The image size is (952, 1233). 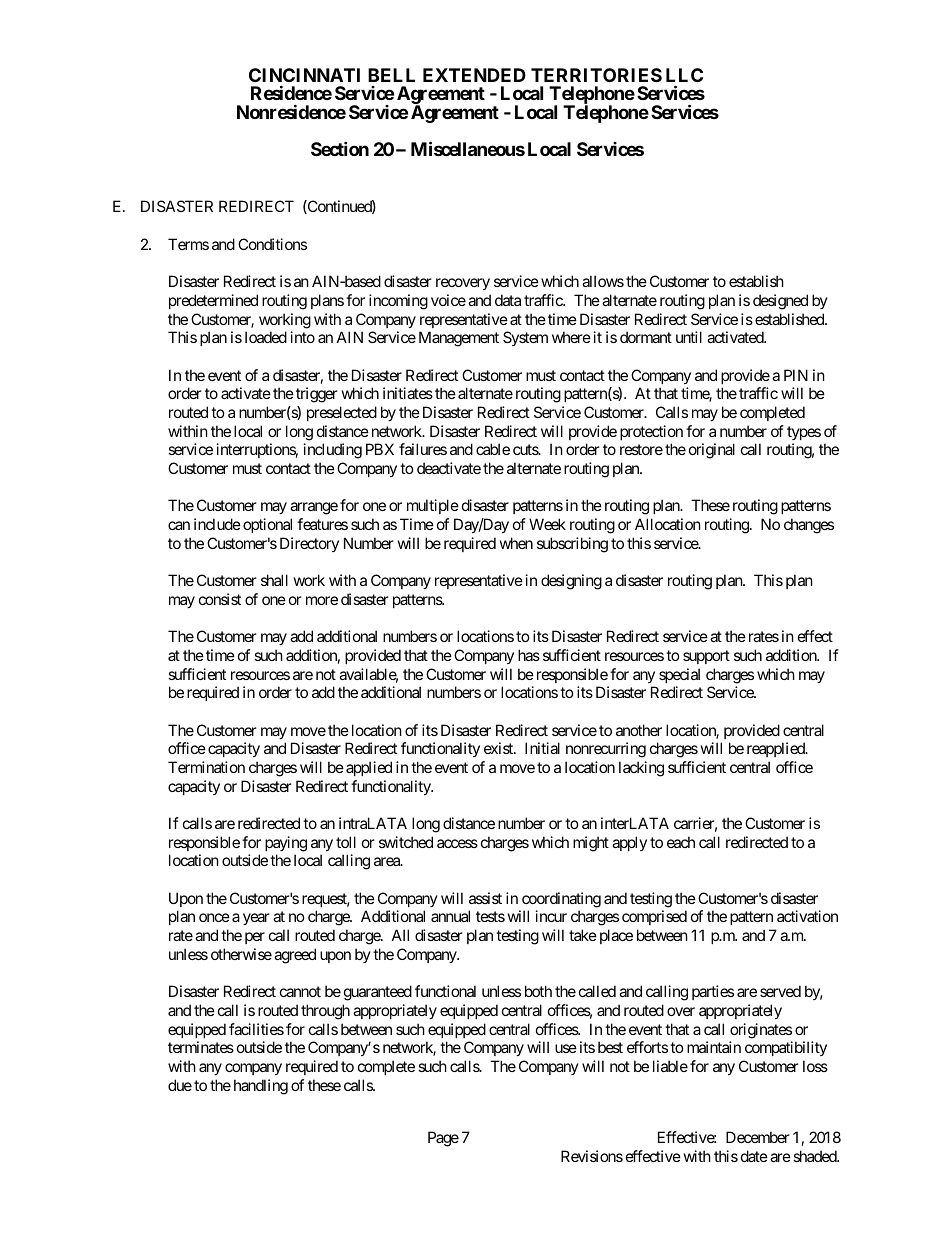 What do you see at coordinates (304, 75) in the document?
I see `CINCINNATI` at bounding box center [304, 75].
